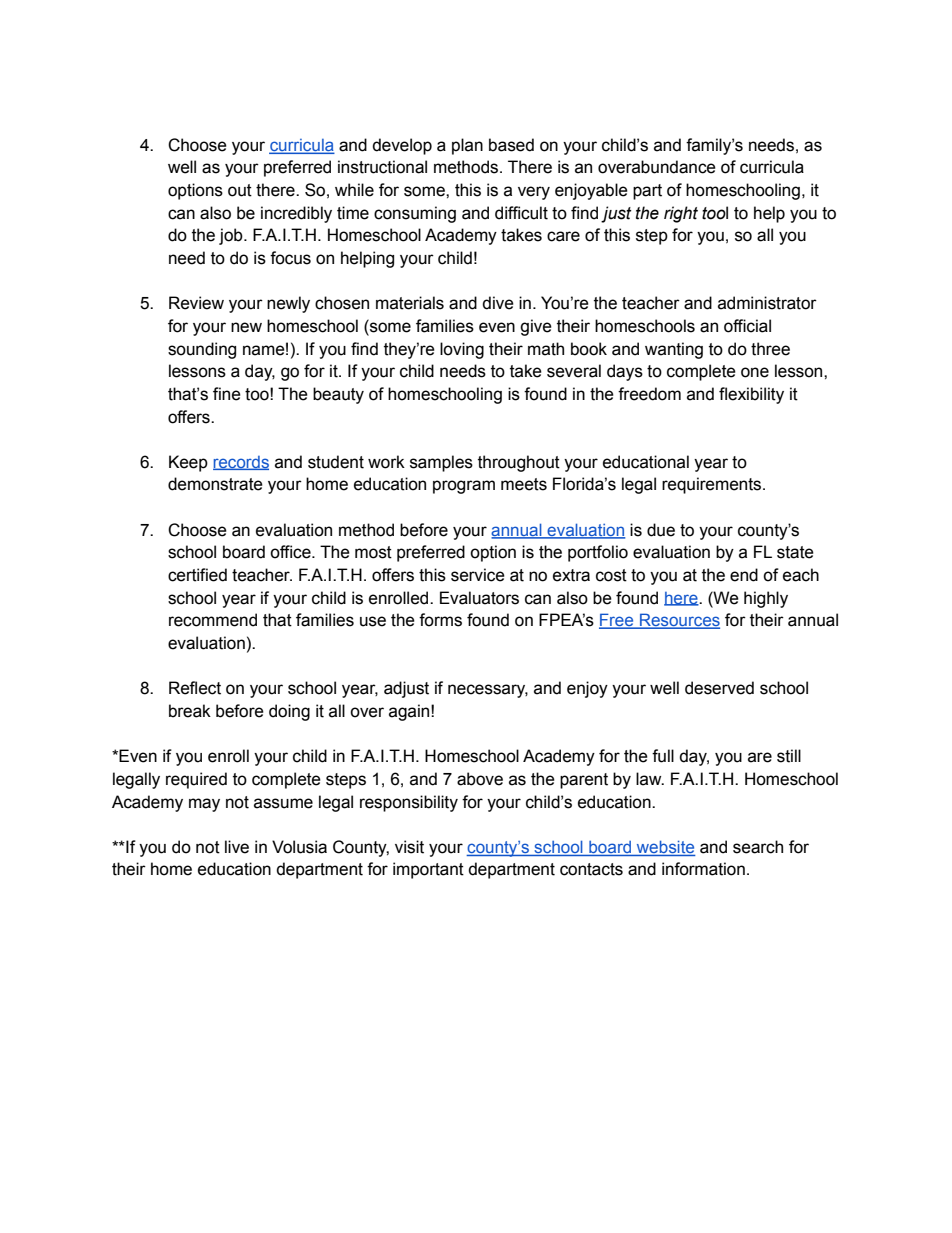 Image resolution: width=952 pixels, height=1233 pixels. Describe the element at coordinates (679, 621) in the screenshot. I see `Resources` at that location.
